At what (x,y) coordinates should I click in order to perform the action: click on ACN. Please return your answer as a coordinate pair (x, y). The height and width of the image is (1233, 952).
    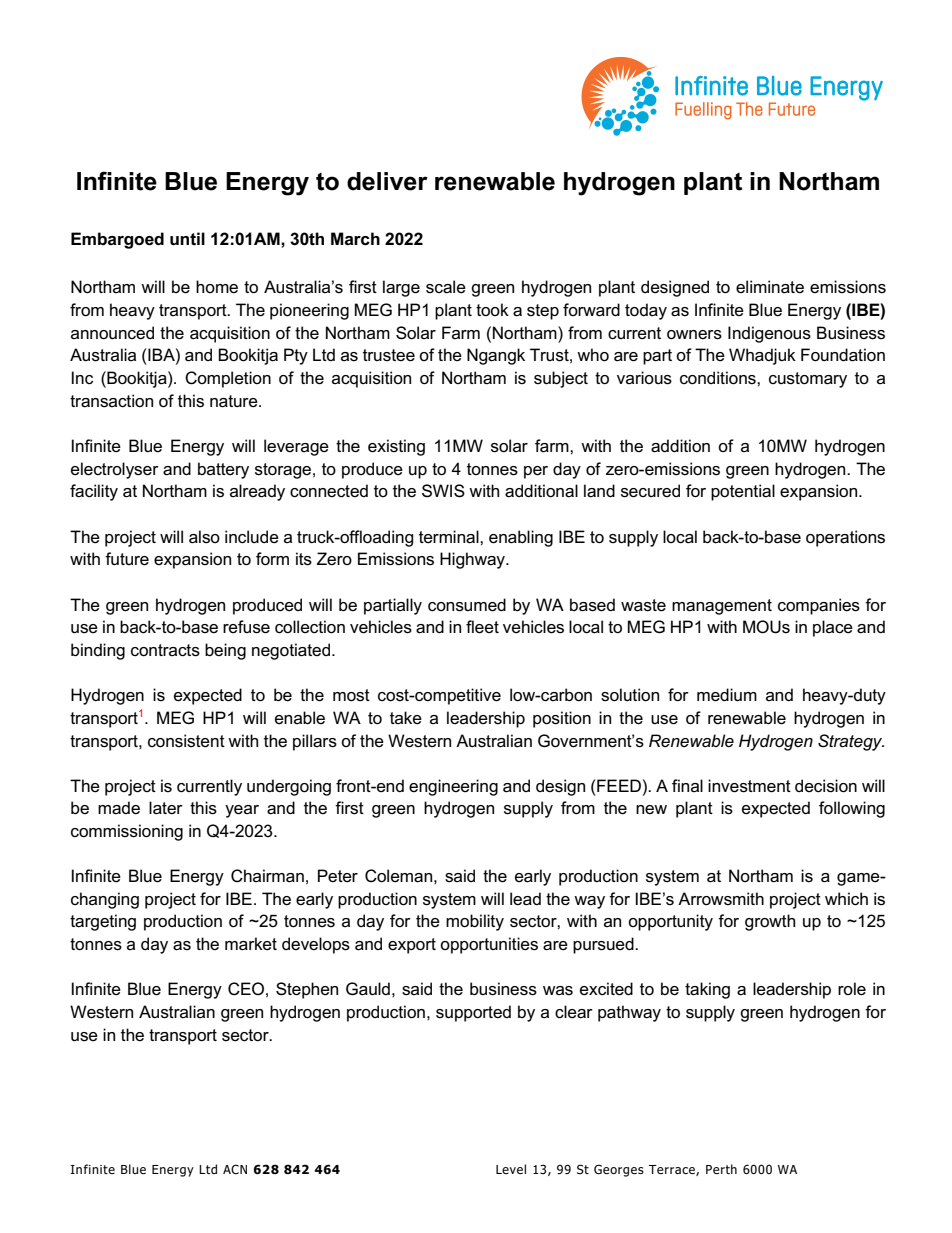
    Looking at the image, I should click on (235, 1169).
